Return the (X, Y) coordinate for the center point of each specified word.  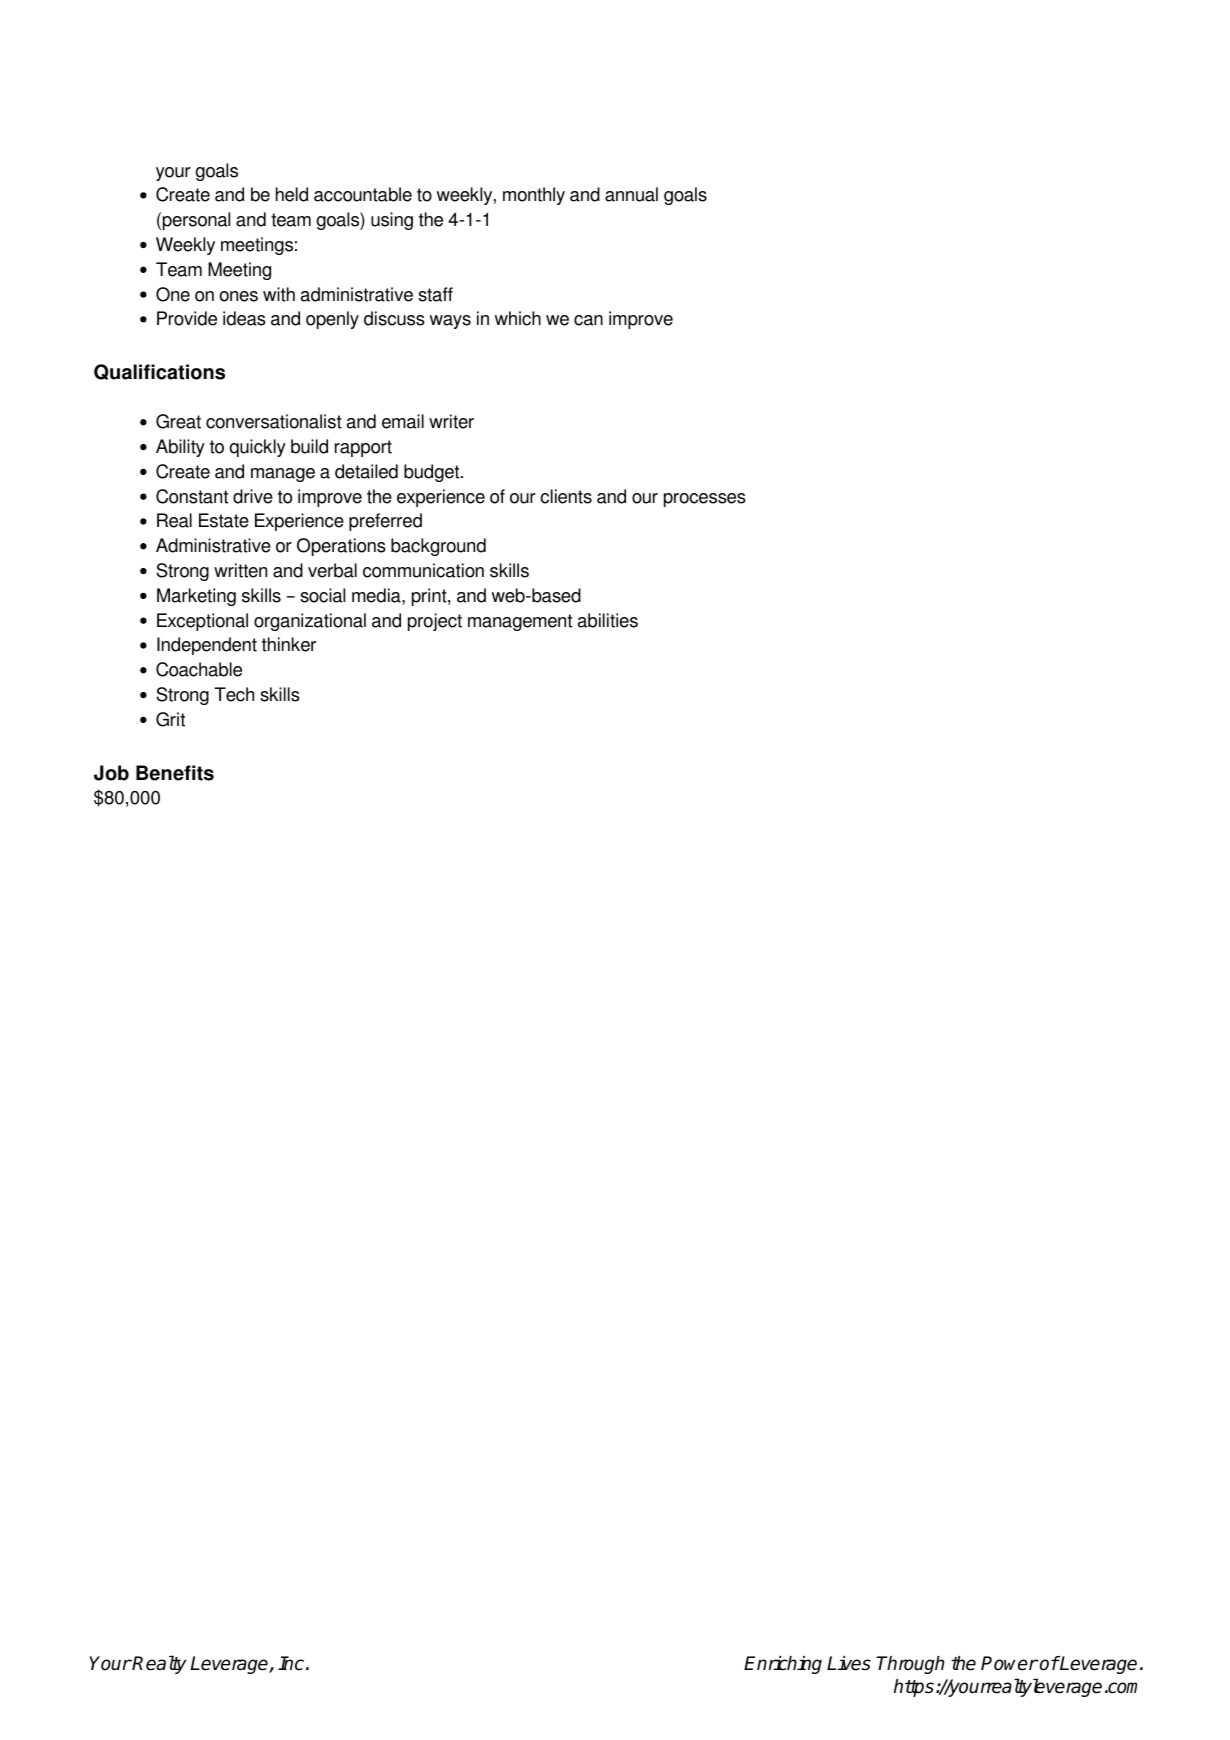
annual (631, 194)
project (435, 622)
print (430, 597)
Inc (291, 1663)
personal (196, 221)
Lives (849, 1663)
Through (910, 1665)
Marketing (196, 597)
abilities (608, 620)
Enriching (783, 1665)
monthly (534, 196)
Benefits (175, 773)
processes (705, 500)
